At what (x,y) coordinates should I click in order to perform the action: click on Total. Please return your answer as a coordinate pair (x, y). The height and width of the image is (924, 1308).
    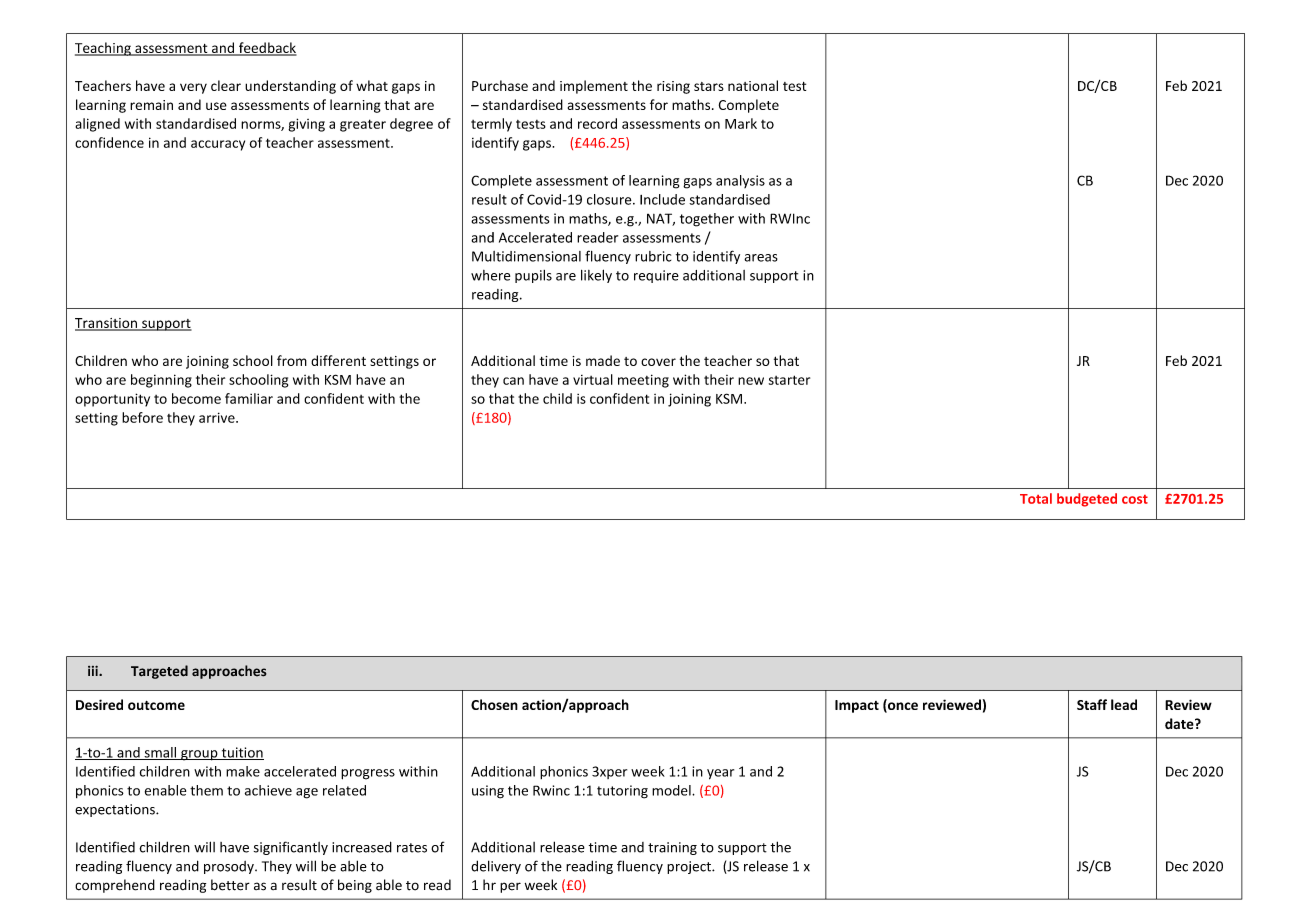
    Looking at the image, I should click on (1036, 498).
